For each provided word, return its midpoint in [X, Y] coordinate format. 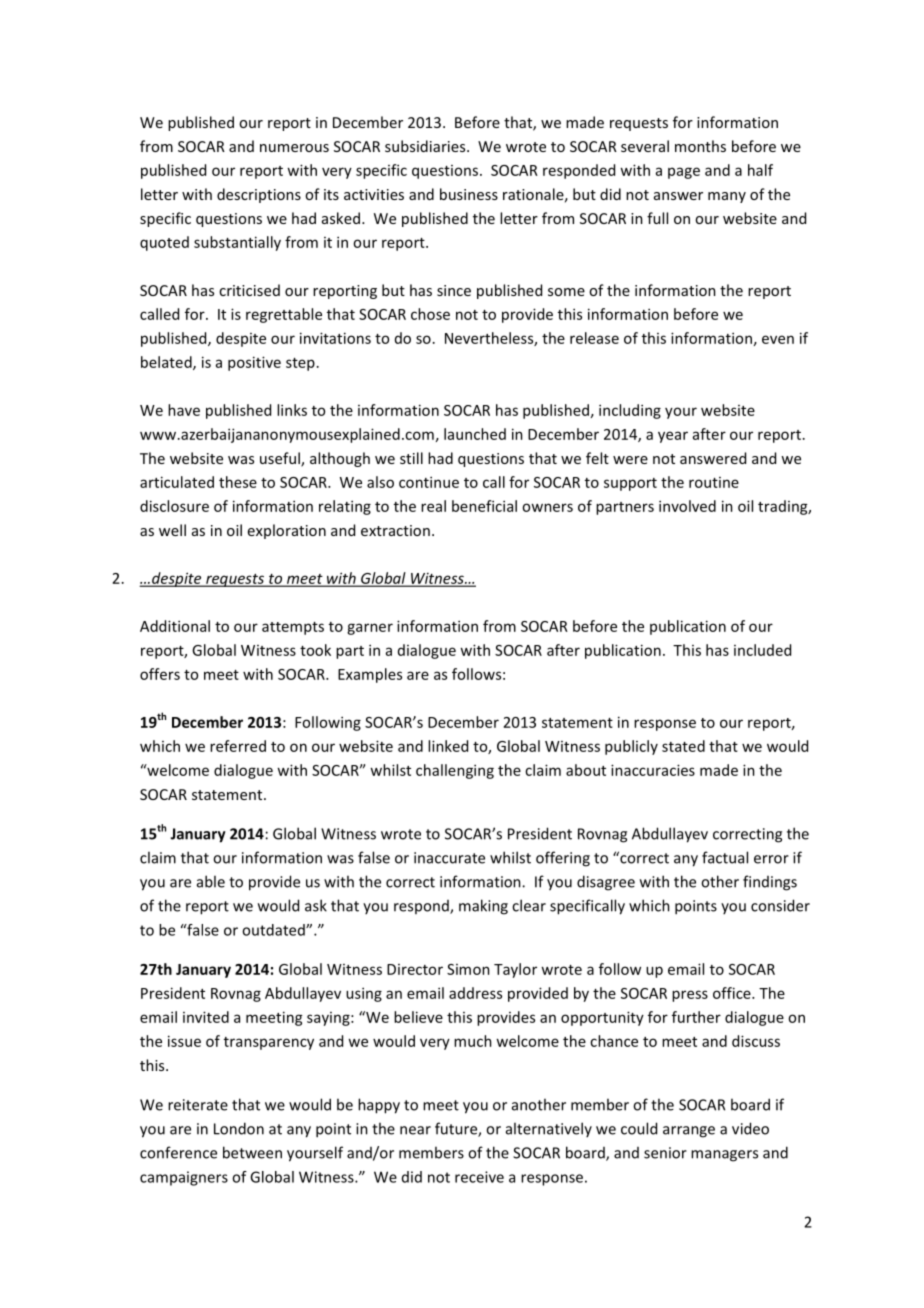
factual [725, 857]
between [252, 1152]
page [684, 173]
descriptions [259, 195]
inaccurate [449, 858]
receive [479, 1177]
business [469, 194]
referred [238, 746]
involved [687, 506]
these [238, 482]
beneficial [484, 506]
